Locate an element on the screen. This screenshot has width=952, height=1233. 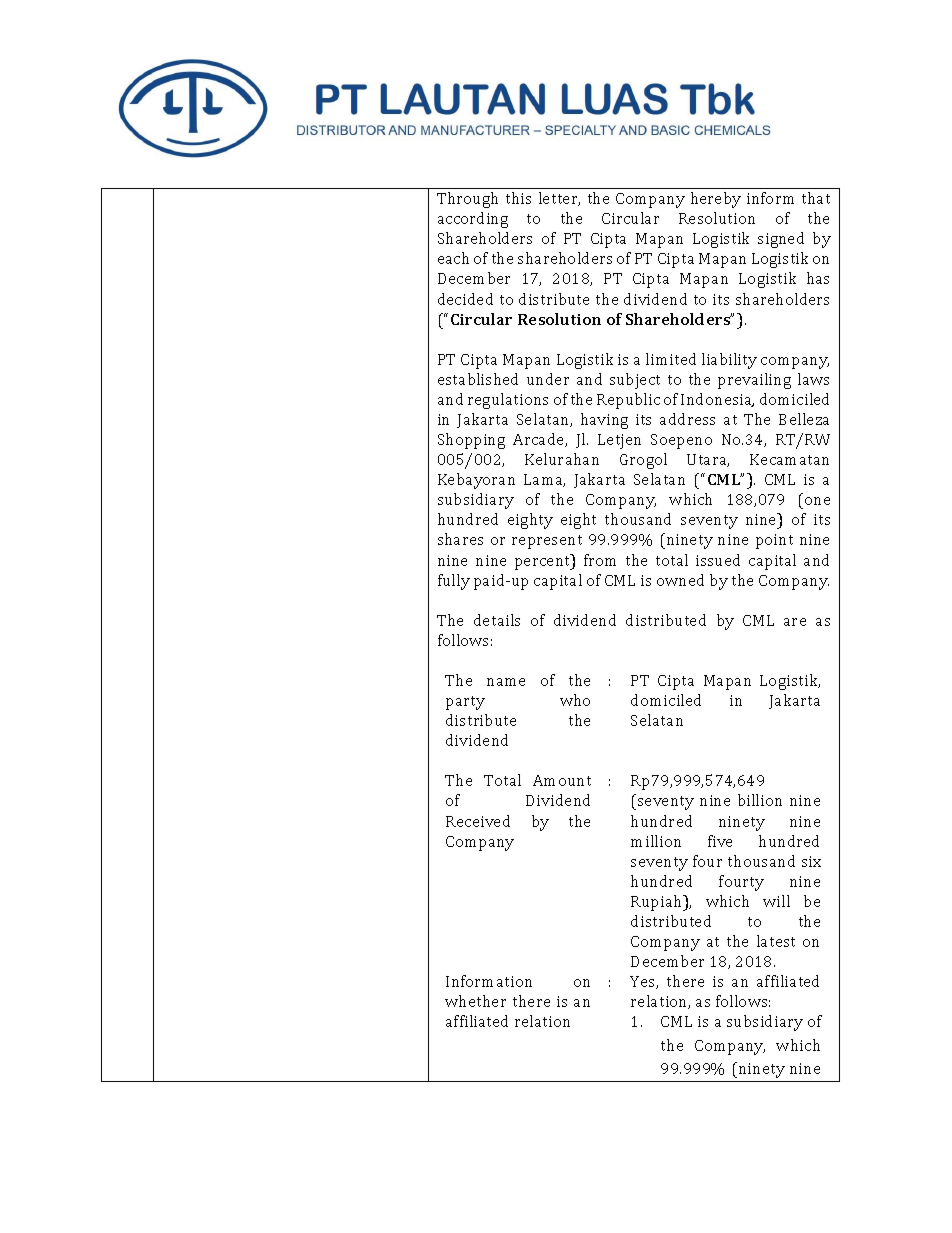
details is located at coordinates (497, 620).
